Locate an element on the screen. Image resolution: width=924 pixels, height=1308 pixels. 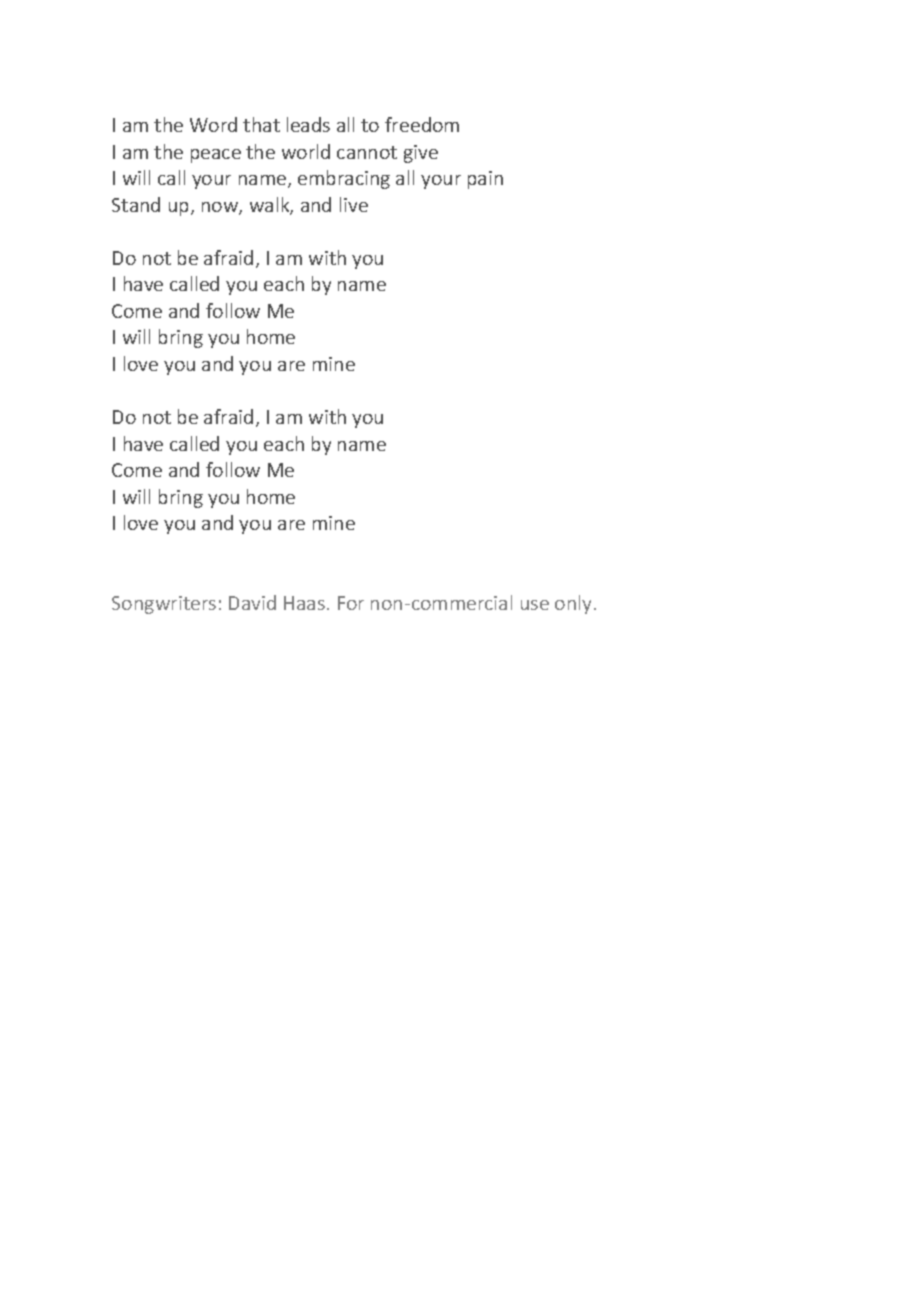
use is located at coordinates (535, 605).
